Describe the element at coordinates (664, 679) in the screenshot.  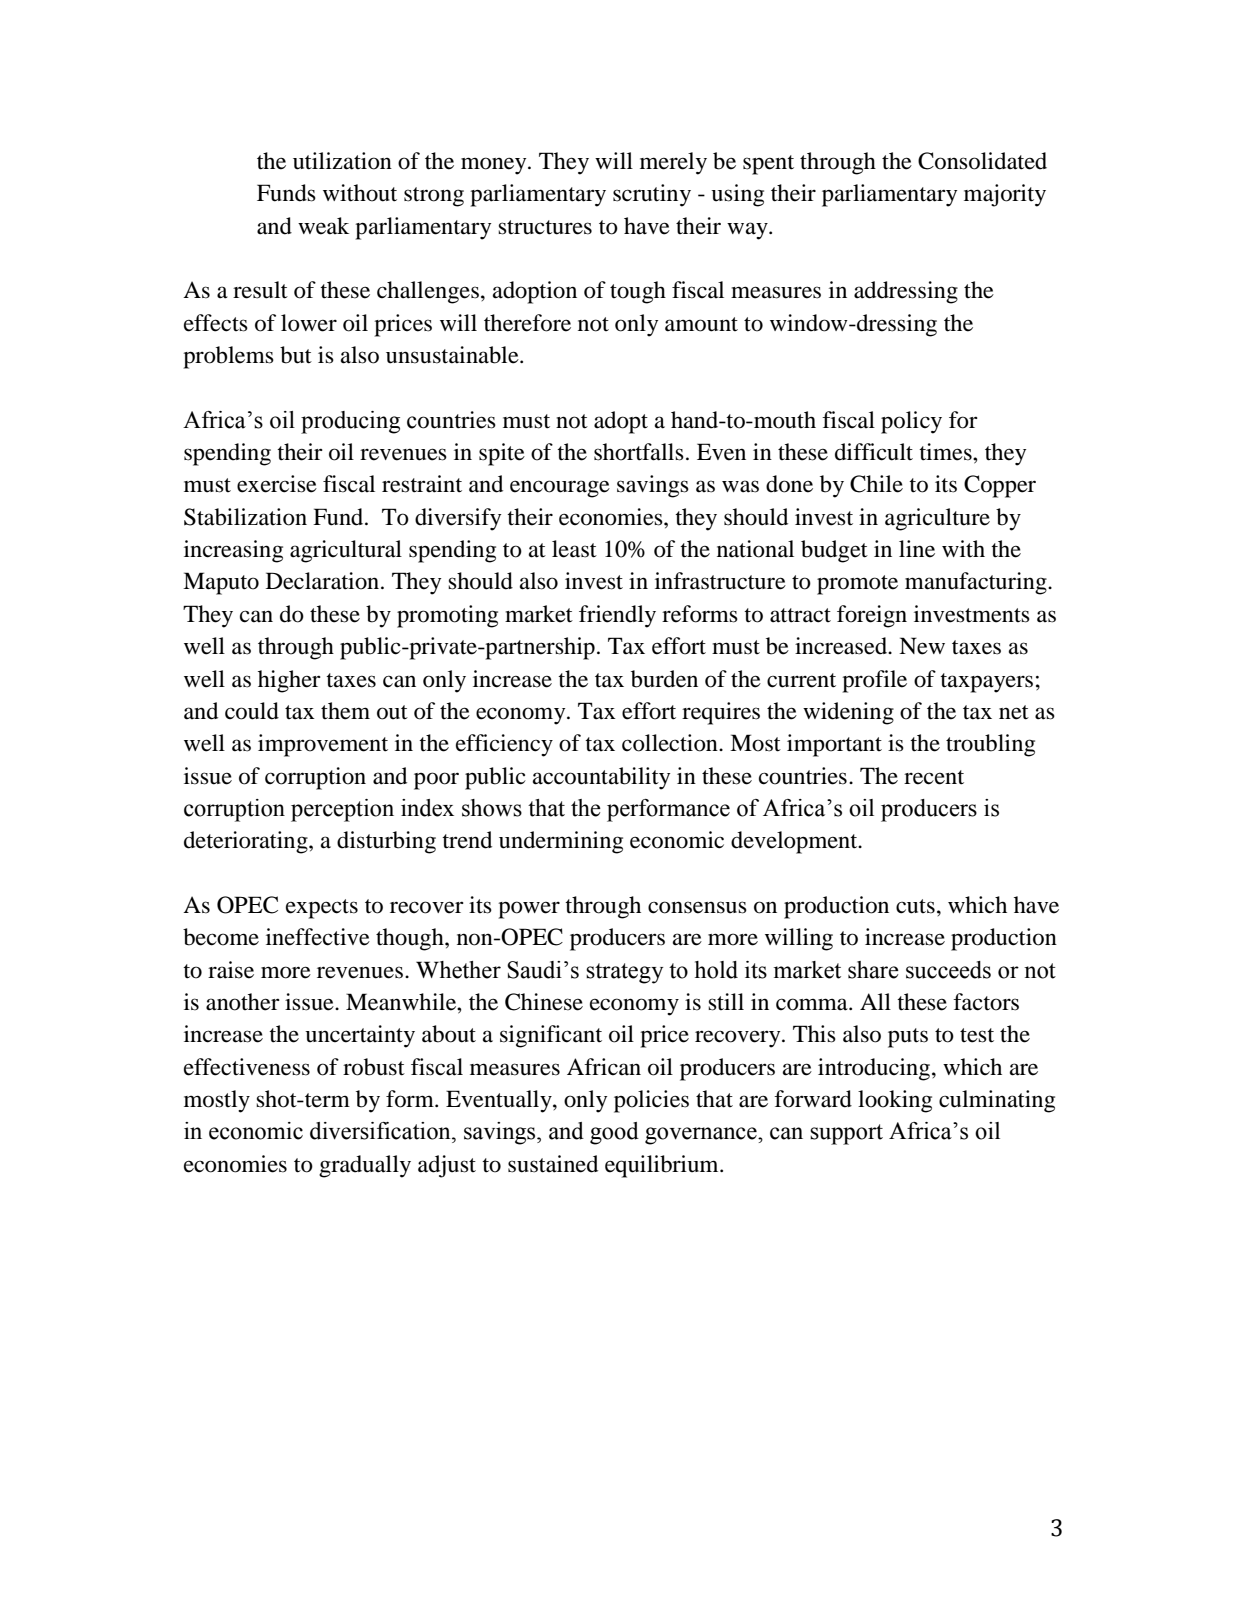
I see `burden` at that location.
